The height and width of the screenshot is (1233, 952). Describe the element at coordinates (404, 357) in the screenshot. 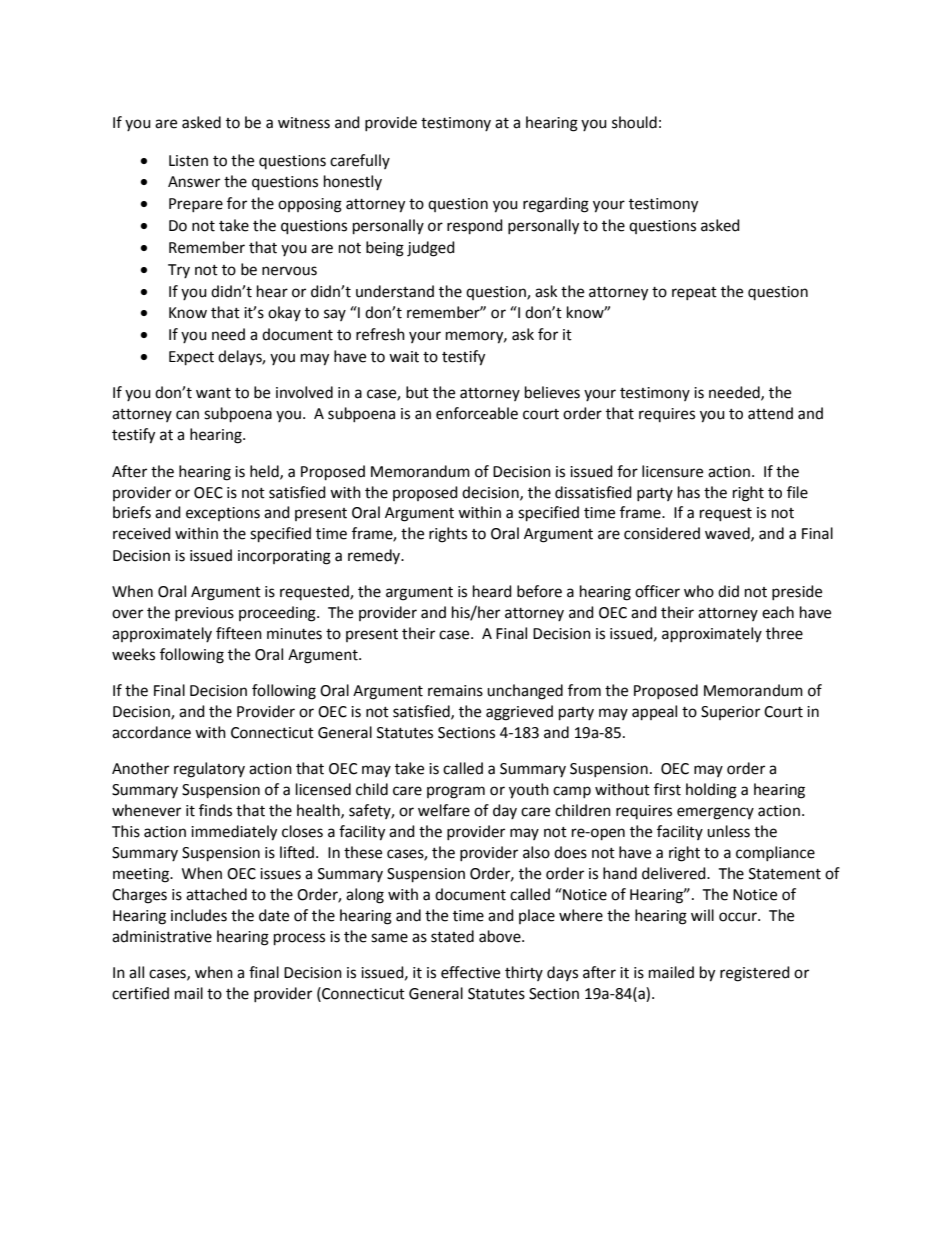

I see `wait` at that location.
